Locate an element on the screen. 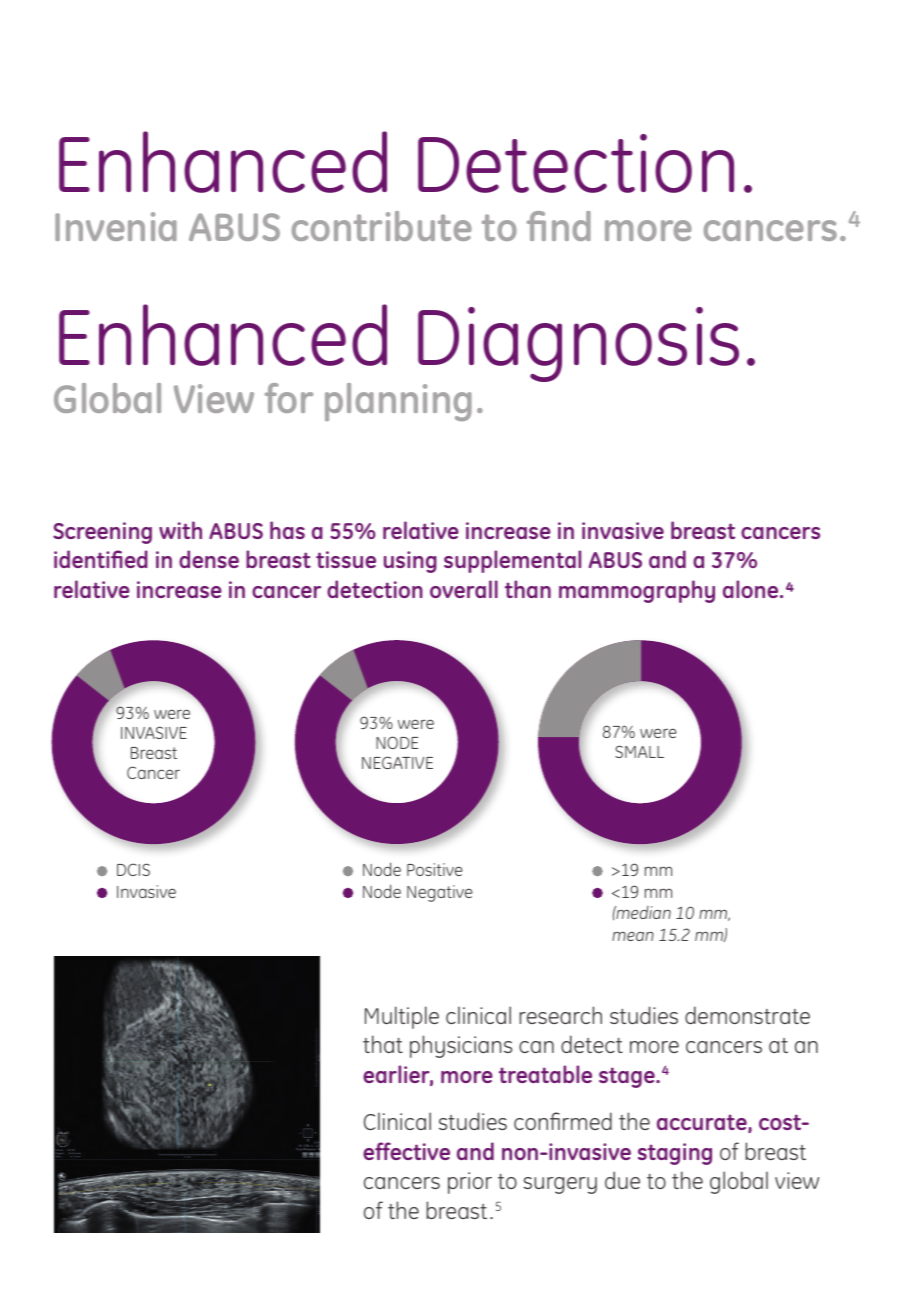 This screenshot has height=1308, width=924. that is located at coordinates (383, 1044).
